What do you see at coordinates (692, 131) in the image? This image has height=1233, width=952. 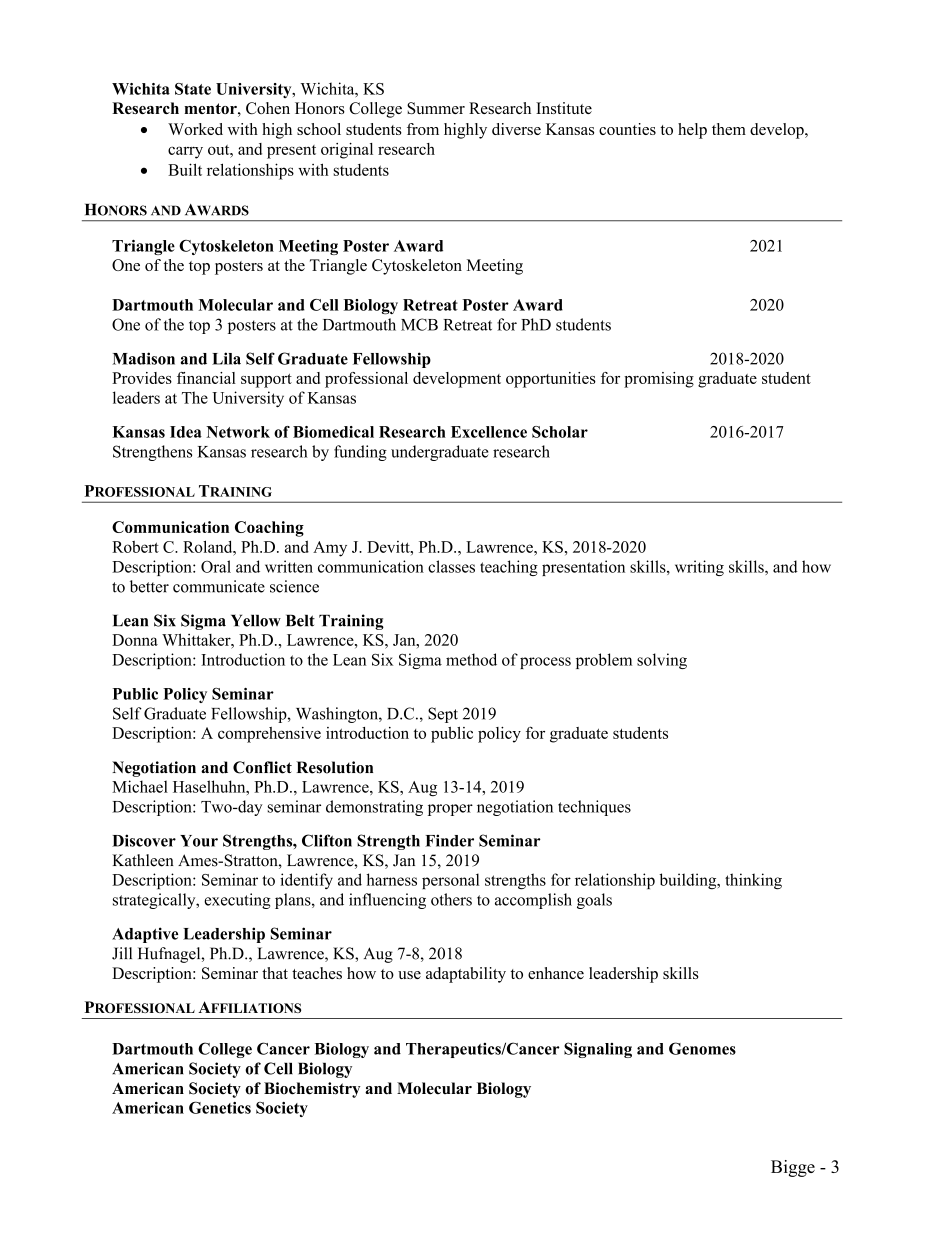 I see `help` at bounding box center [692, 131].
